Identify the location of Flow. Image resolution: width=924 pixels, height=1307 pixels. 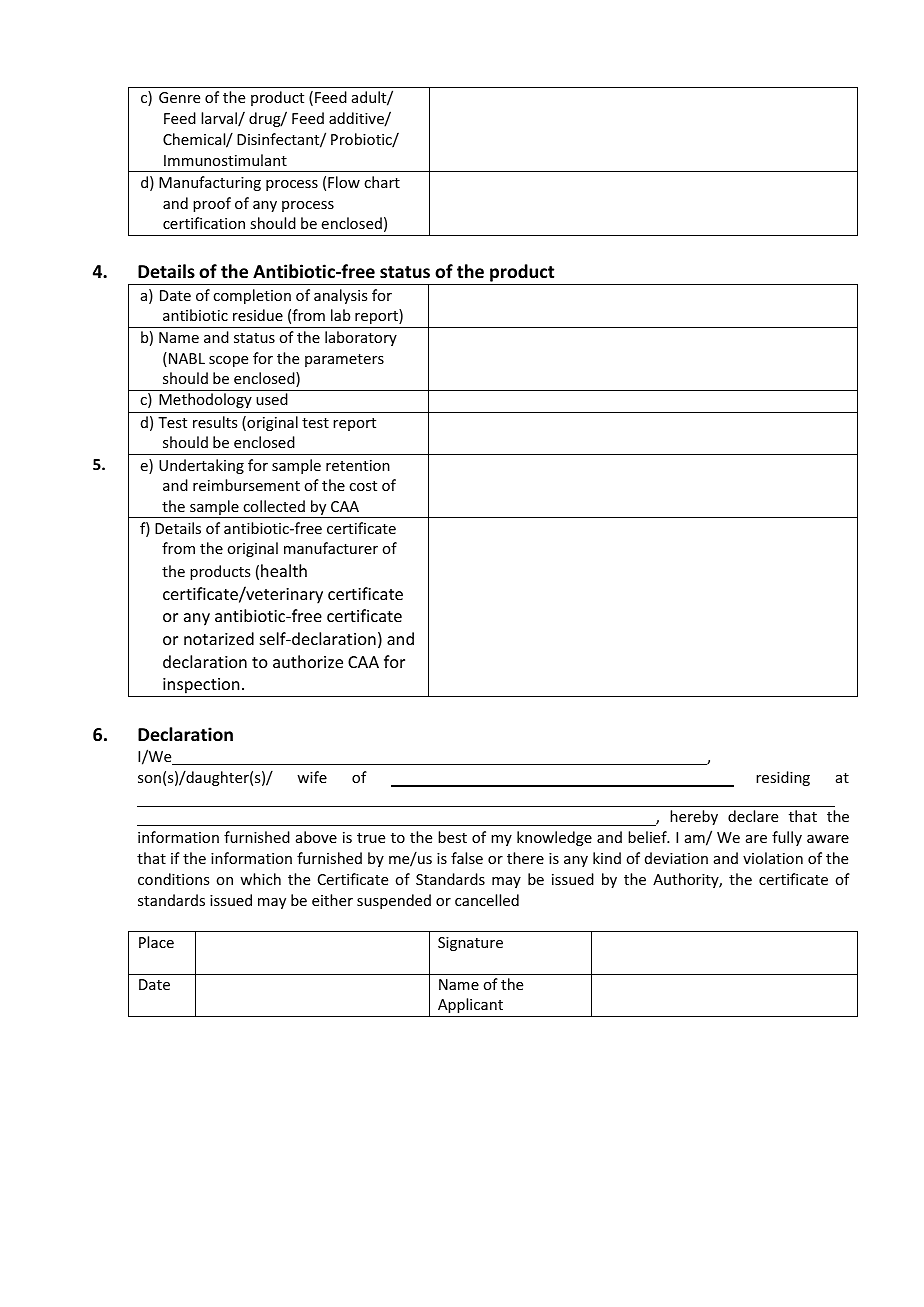
(344, 182).
